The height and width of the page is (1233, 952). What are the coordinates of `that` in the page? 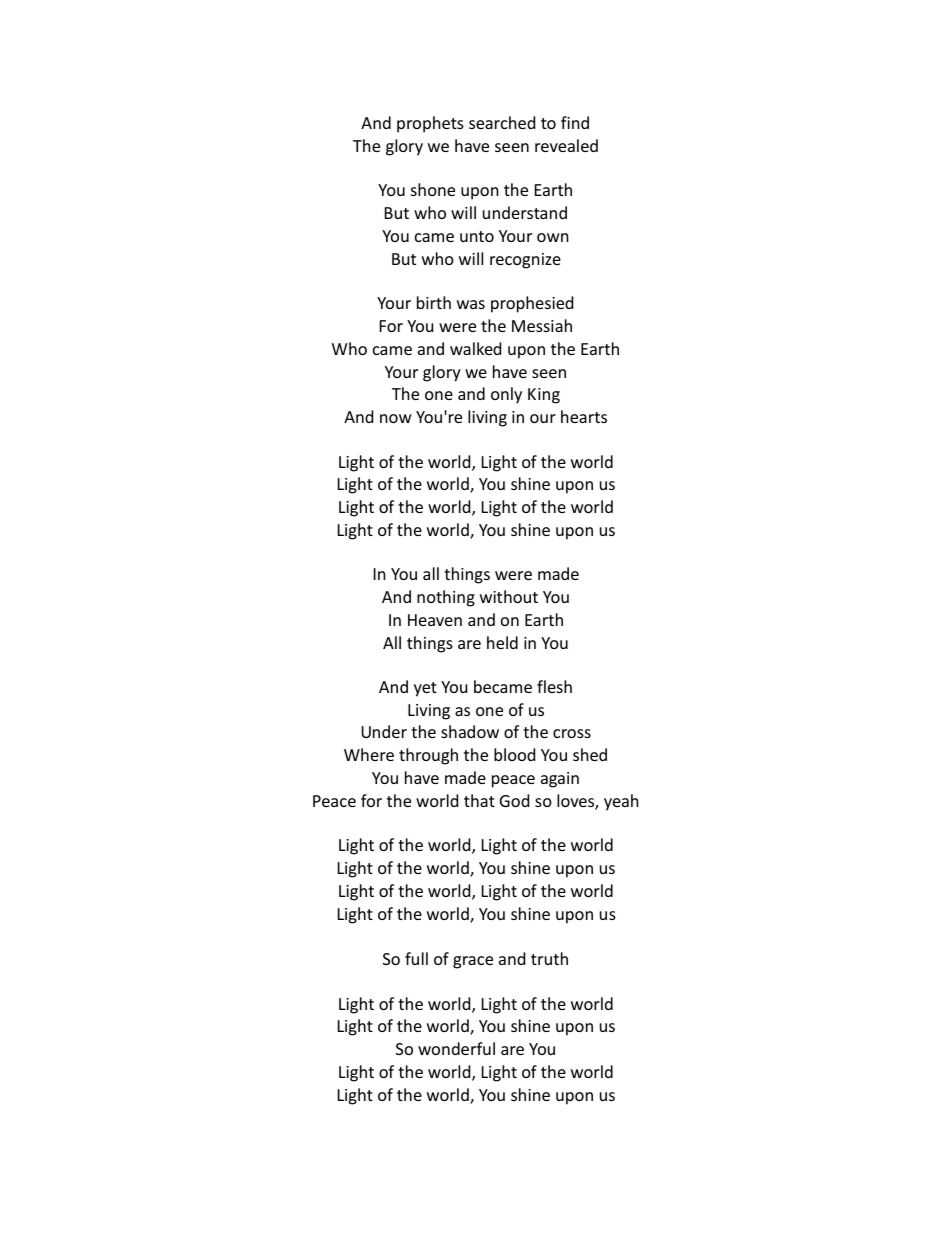 It's located at (479, 800).
